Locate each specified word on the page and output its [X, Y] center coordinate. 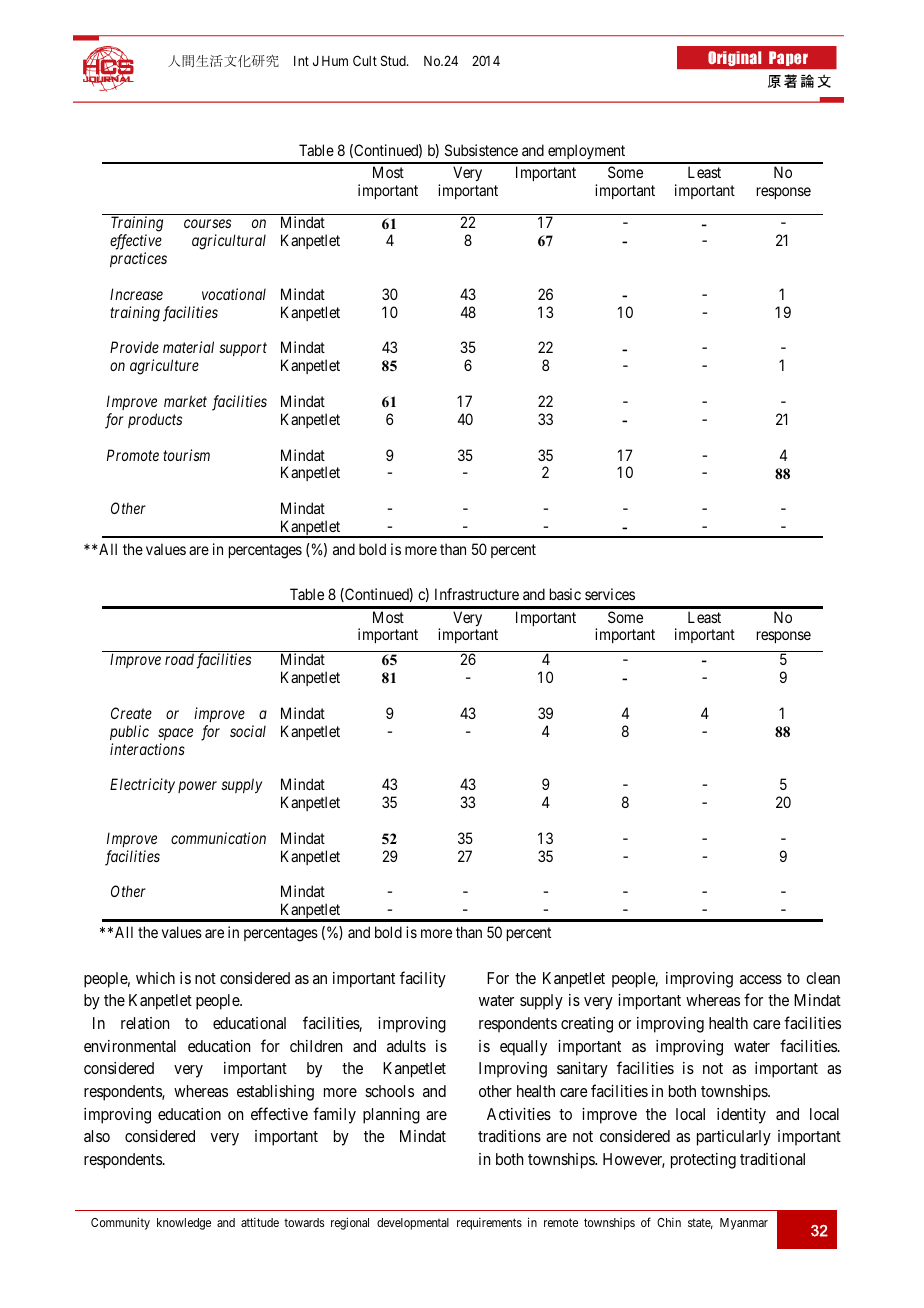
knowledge [184, 1224]
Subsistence [481, 150]
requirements [489, 1224]
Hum [335, 61]
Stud [394, 60]
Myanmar [744, 1224]
